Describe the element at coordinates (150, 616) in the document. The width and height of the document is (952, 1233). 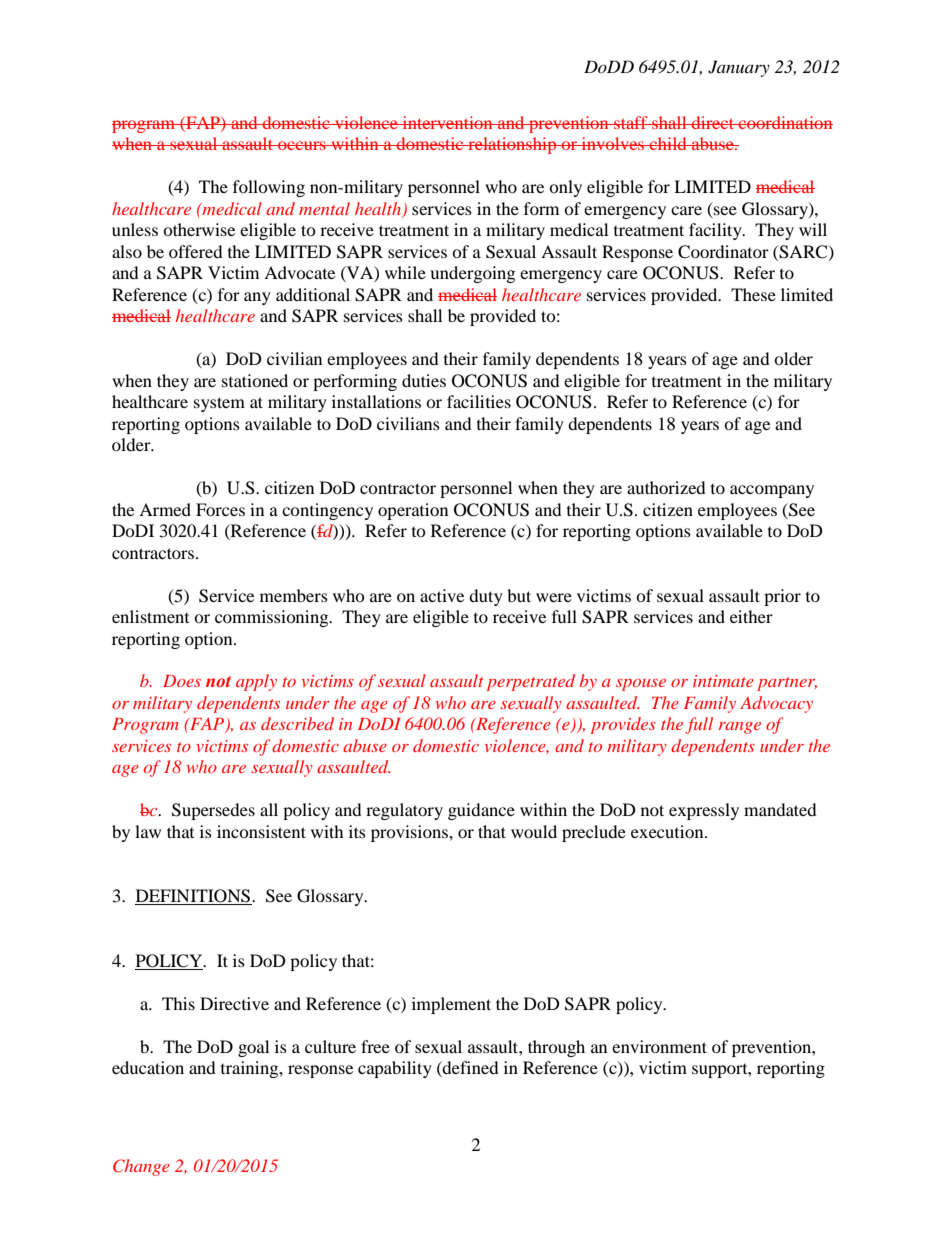
I see `enlistment` at that location.
